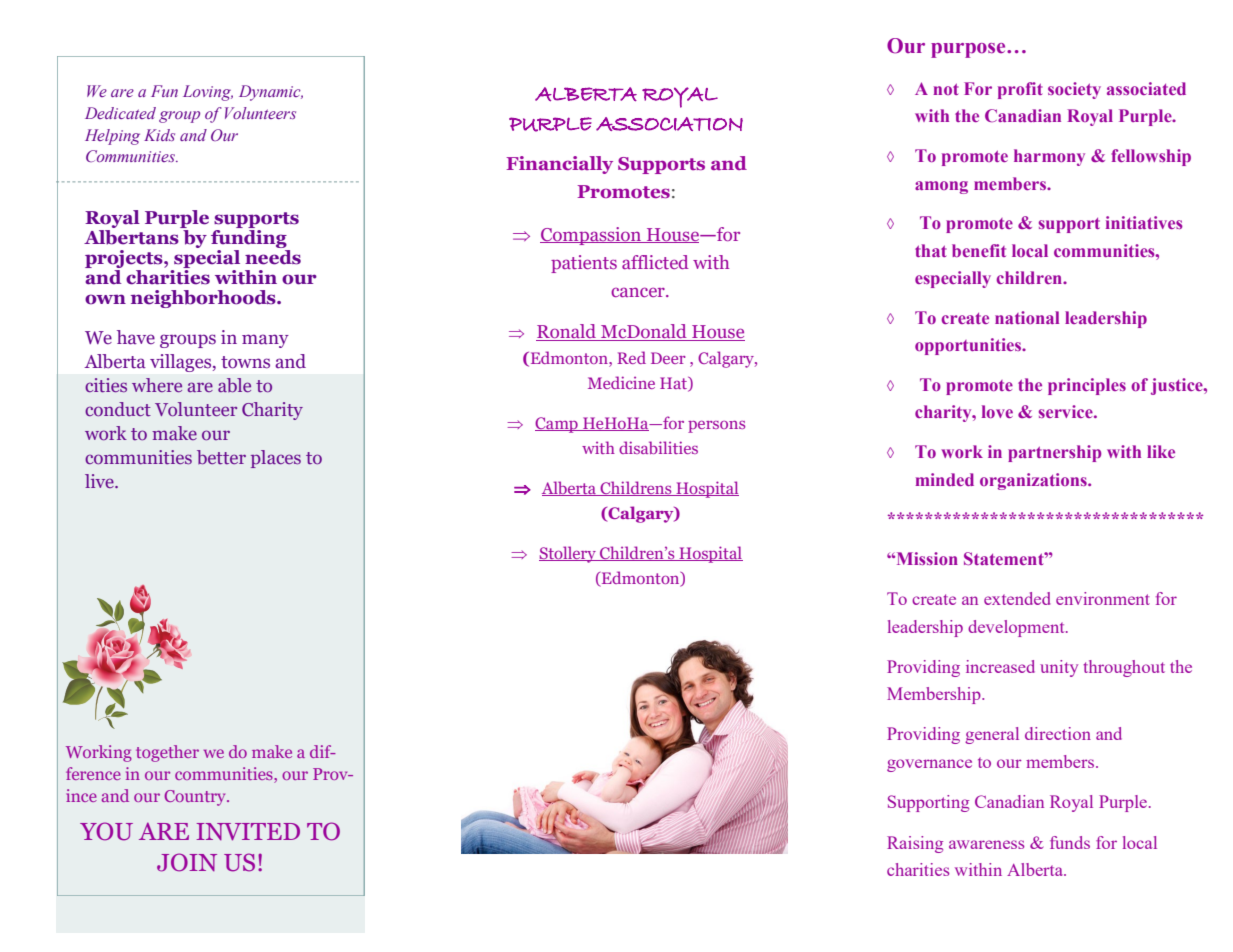 The width and height of the document is (1233, 952). I want to click on towns, so click(245, 362).
